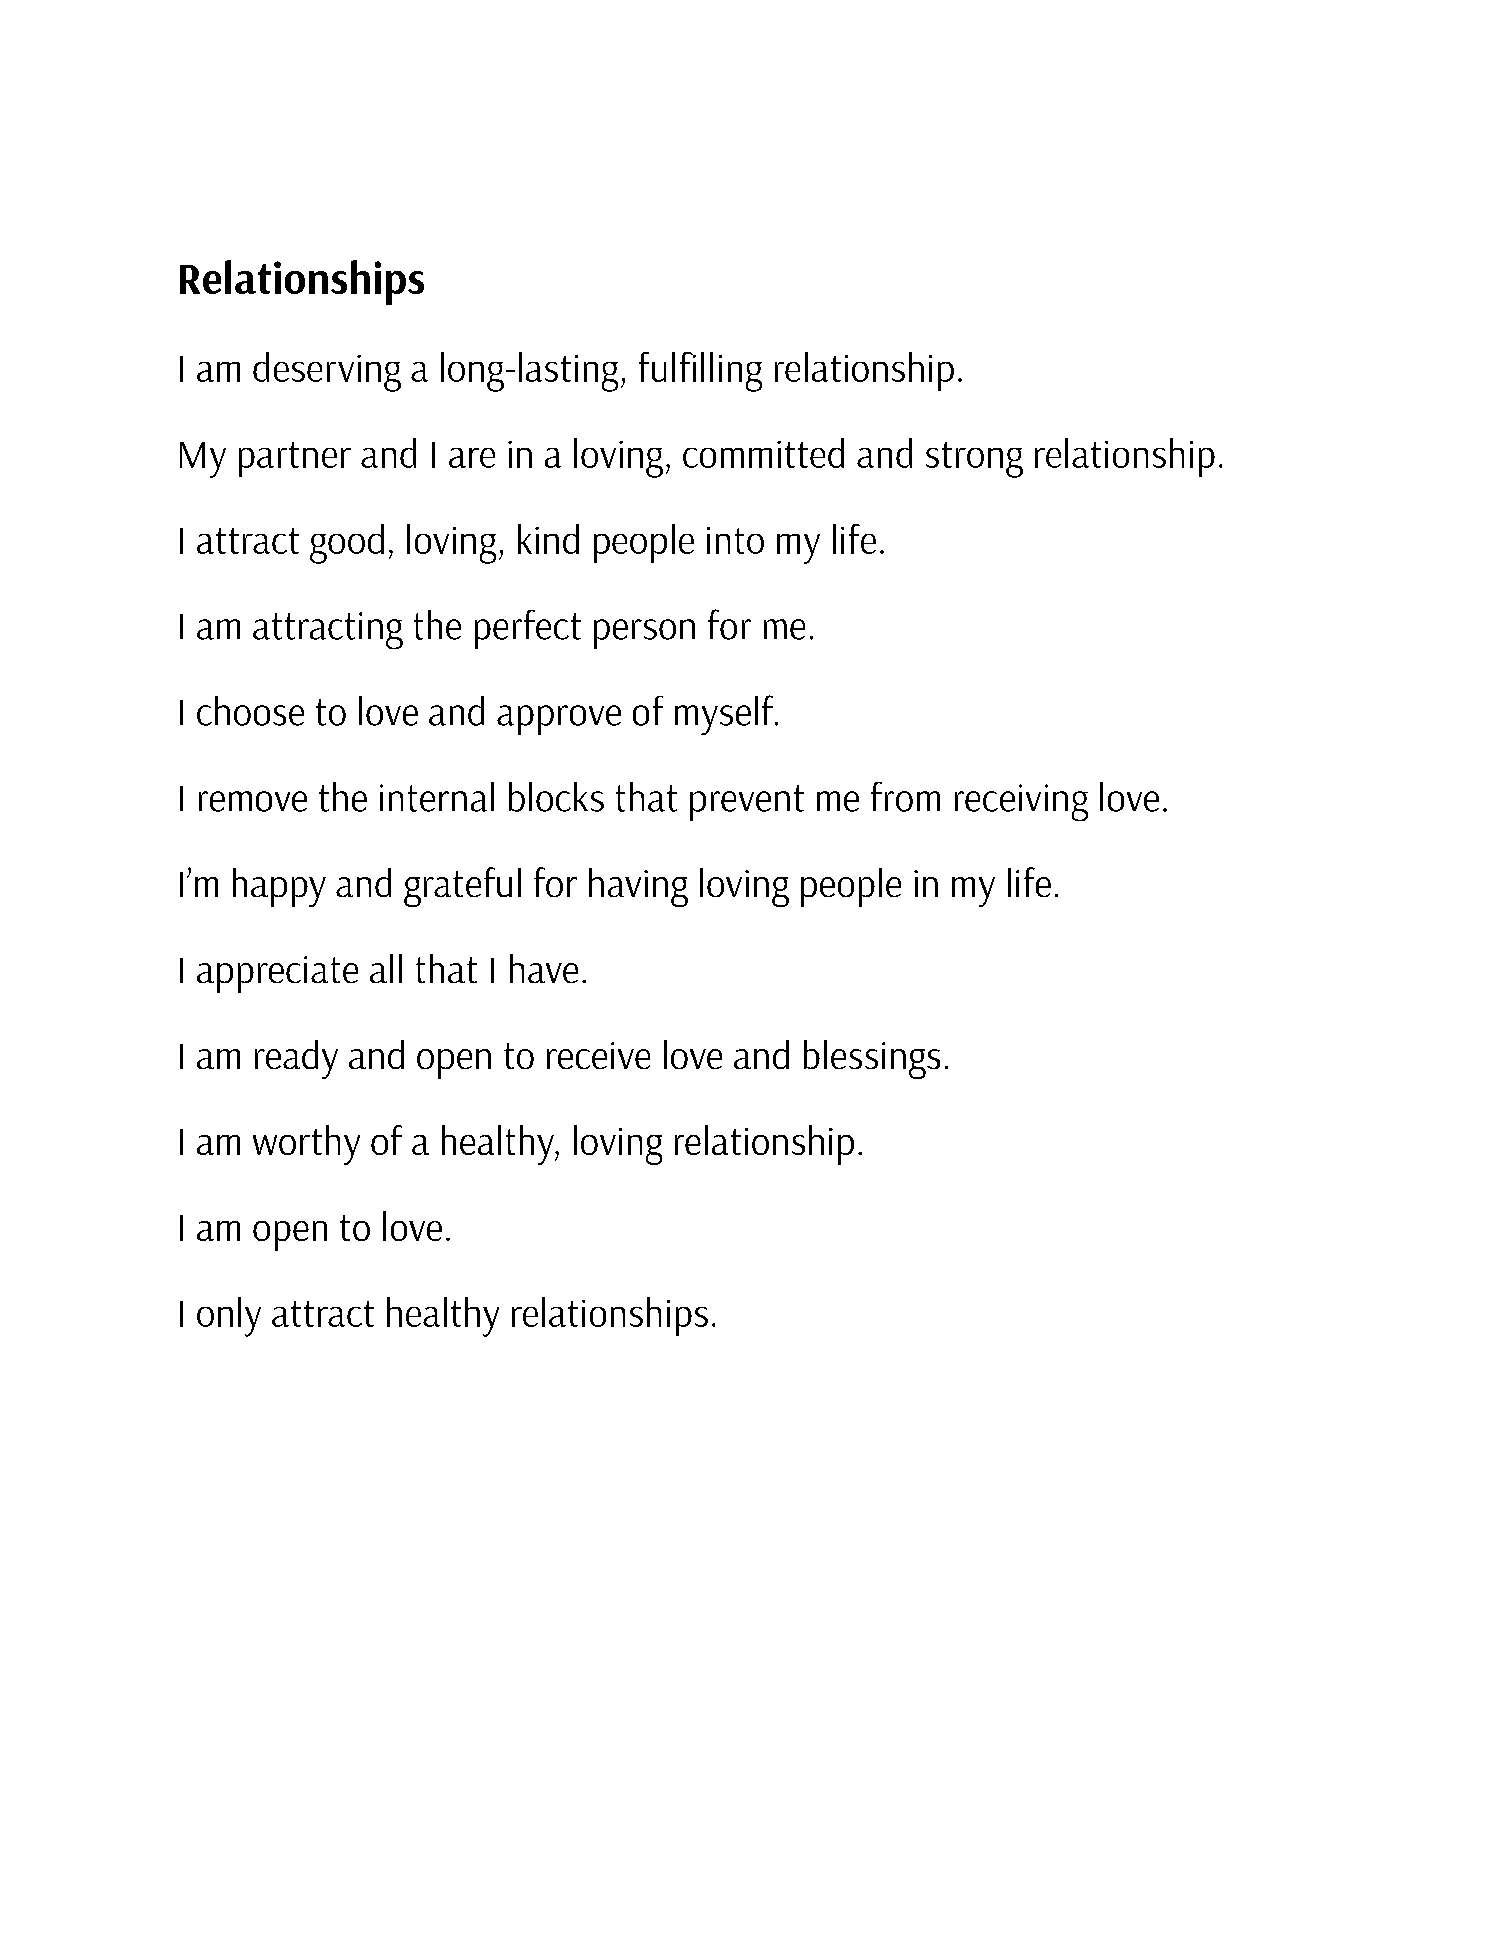 This image has width=1499, height=1940. What do you see at coordinates (598, 1055) in the image?
I see `receive` at bounding box center [598, 1055].
